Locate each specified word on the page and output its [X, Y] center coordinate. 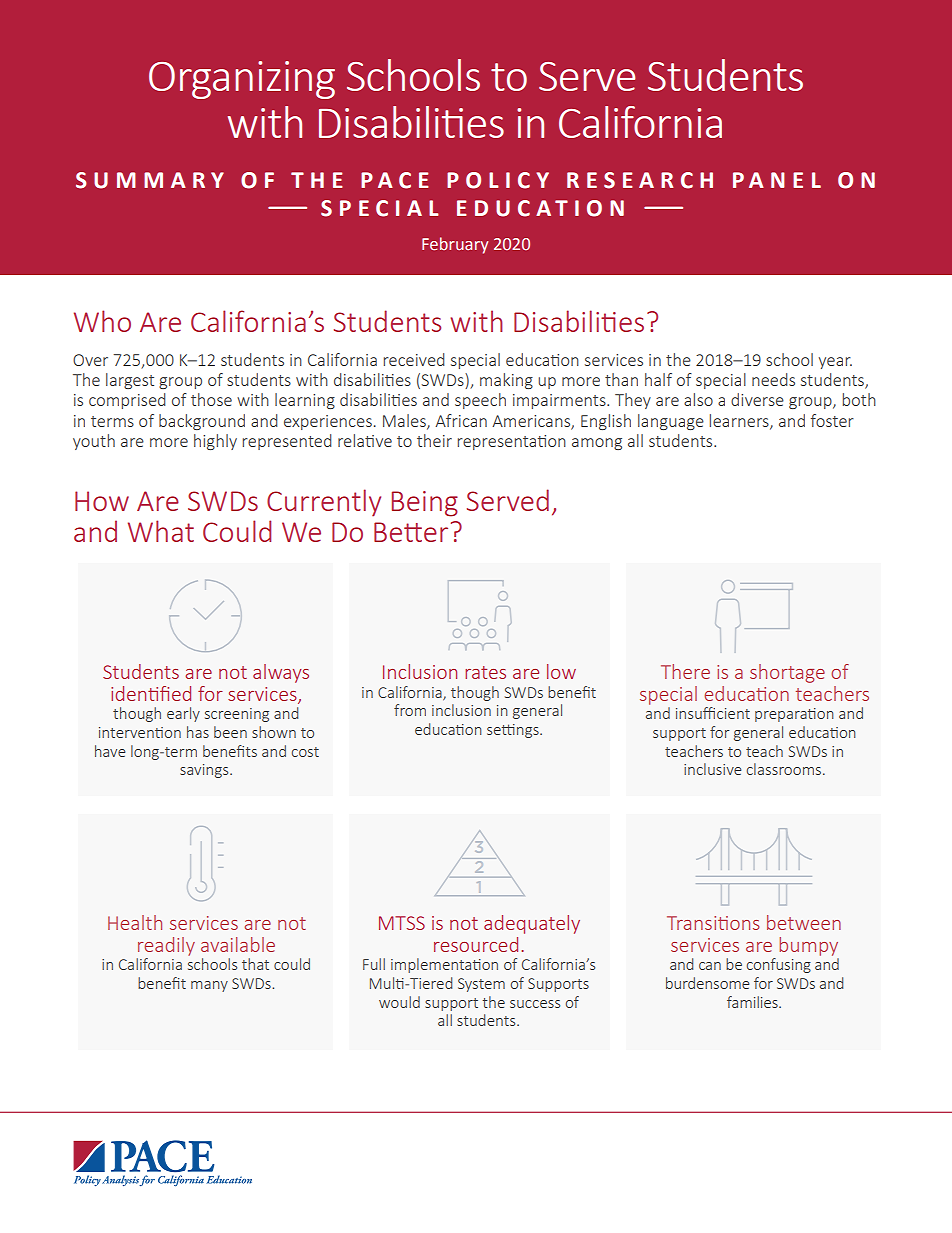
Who [102, 321]
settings [514, 731]
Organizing [242, 80]
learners [740, 421]
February [455, 245]
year [835, 363]
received [414, 359]
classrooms [785, 769]
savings [205, 771]
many [209, 986]
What [161, 531]
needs [773, 379]
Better [411, 532]
